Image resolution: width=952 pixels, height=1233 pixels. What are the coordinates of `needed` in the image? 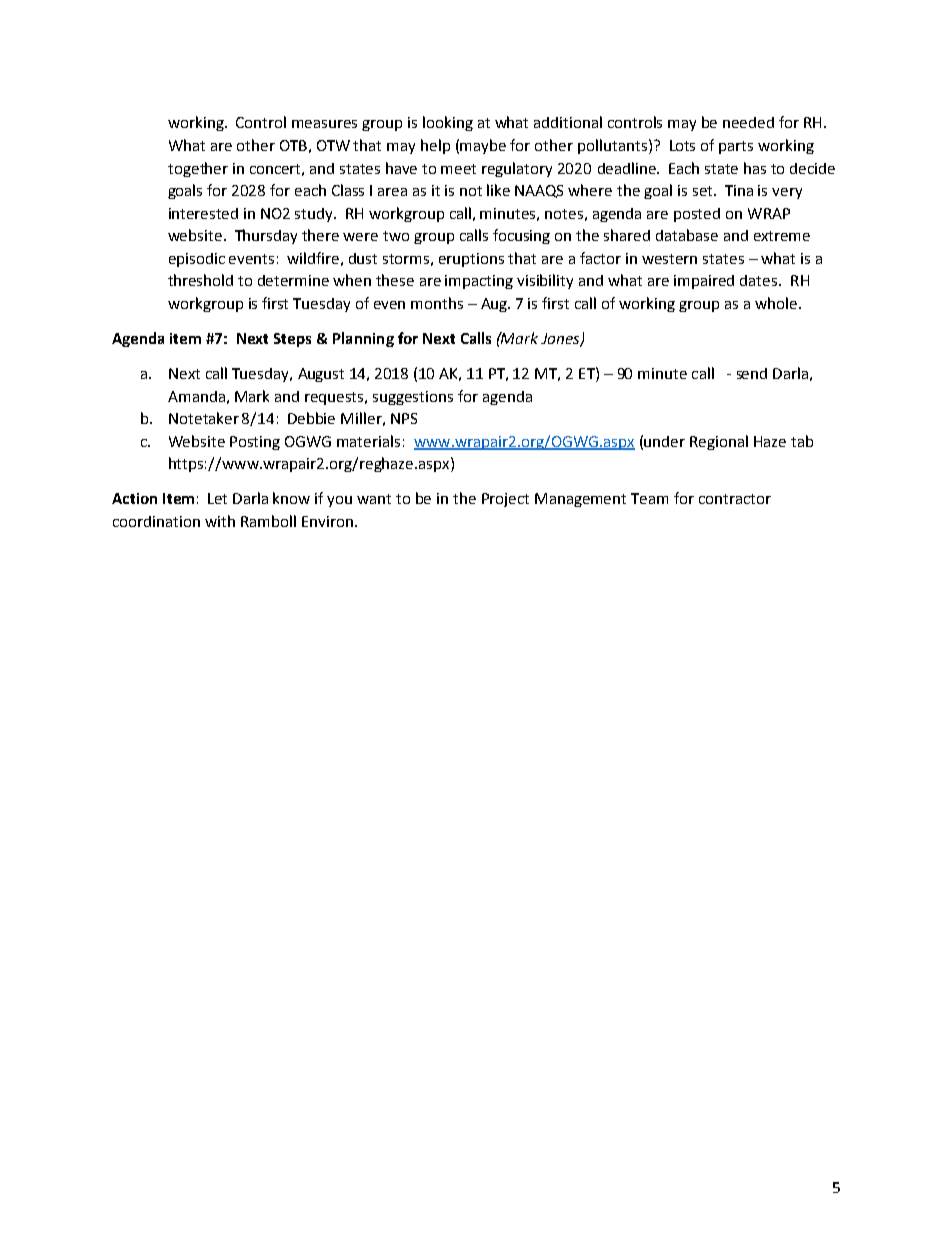 It's located at (748, 122).
